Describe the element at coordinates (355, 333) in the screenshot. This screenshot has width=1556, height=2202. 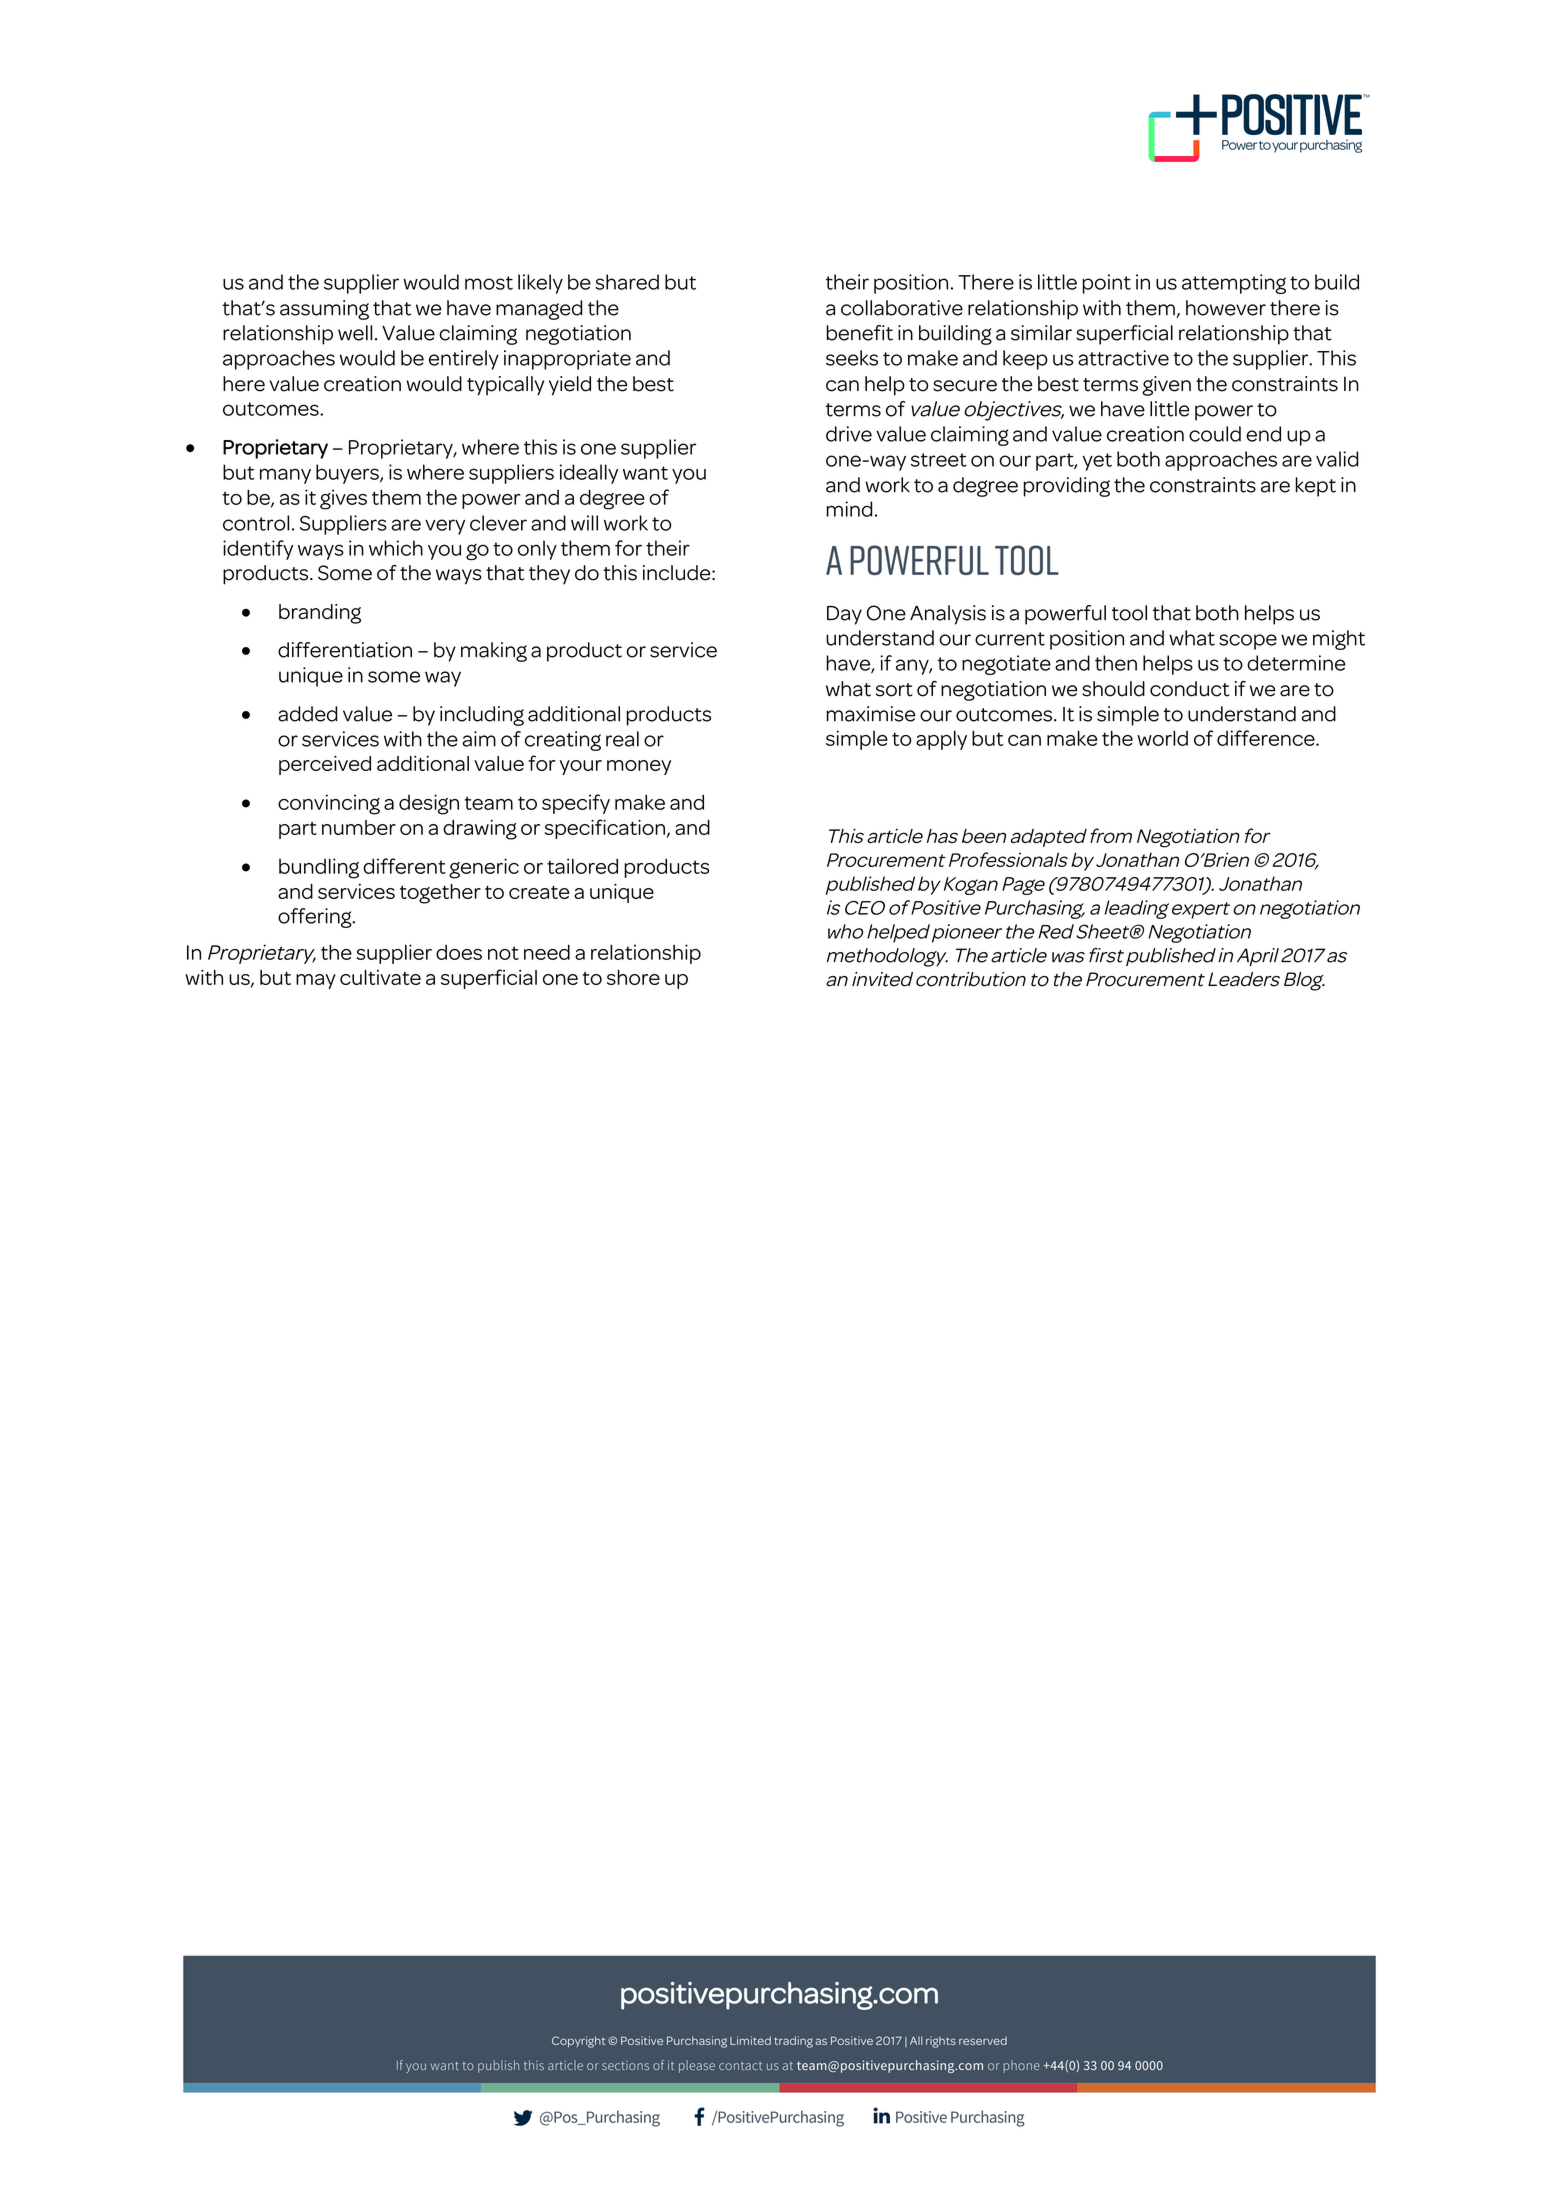
I see `well` at that location.
